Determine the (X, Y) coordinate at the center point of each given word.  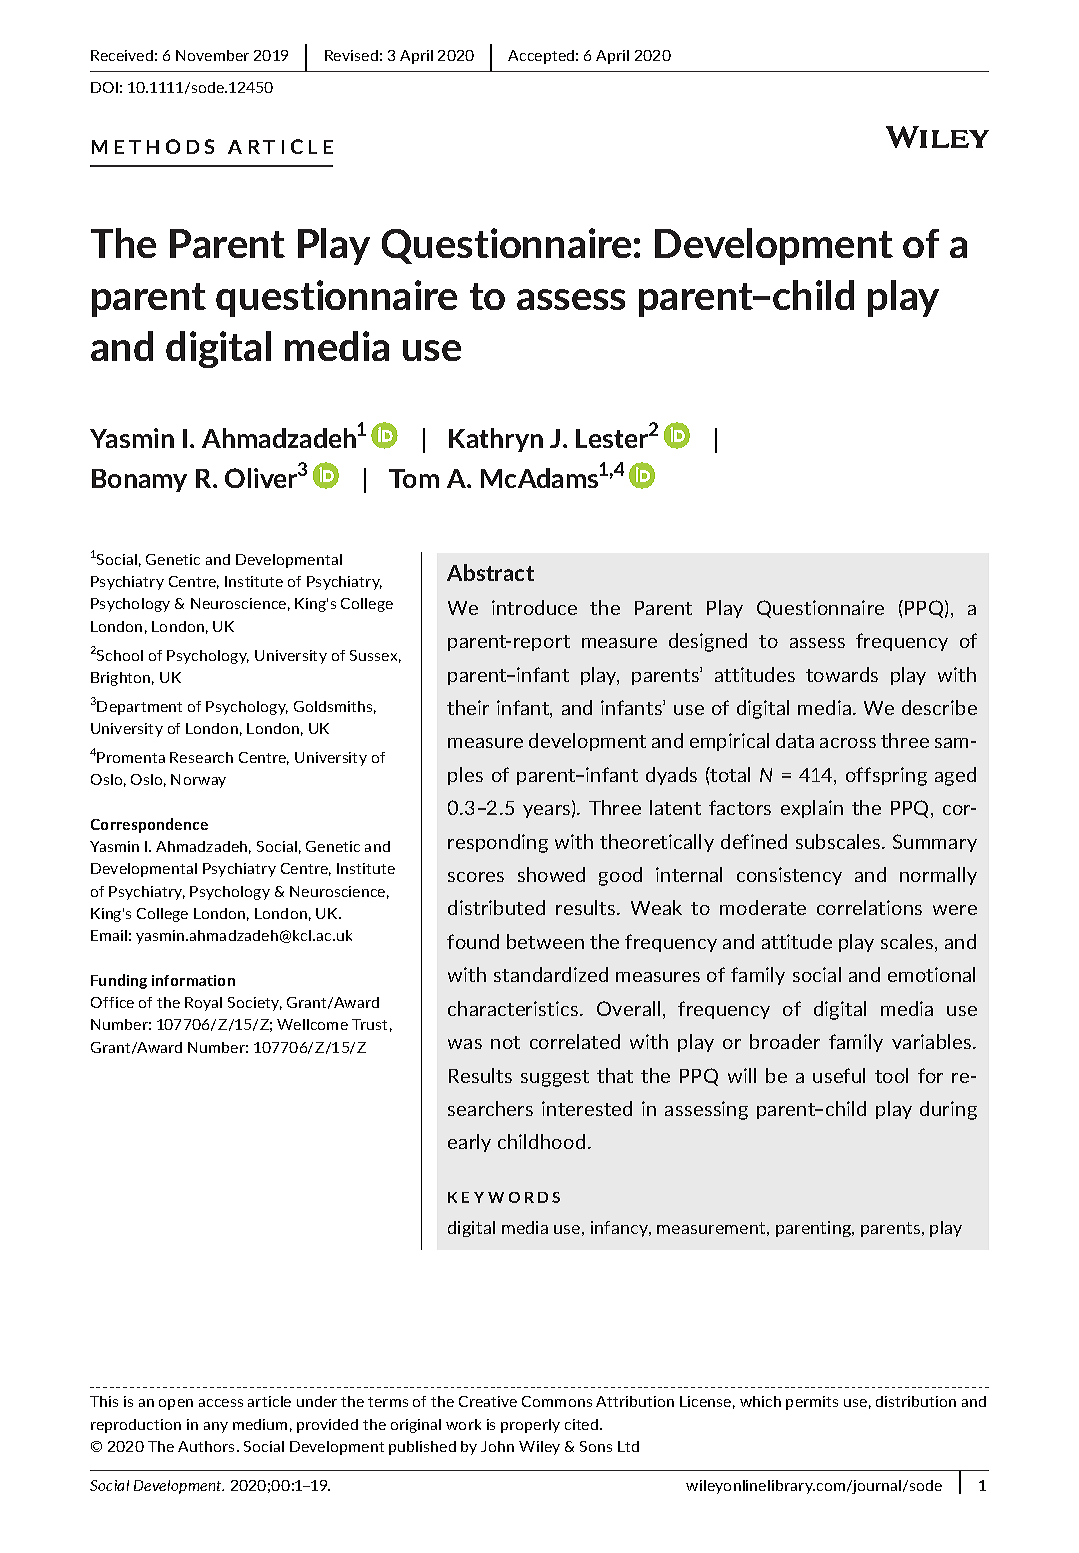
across (848, 743)
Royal (203, 1004)
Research (201, 757)
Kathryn (496, 440)
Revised (351, 55)
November (212, 55)
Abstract (490, 572)
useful (839, 1075)
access (221, 1403)
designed (708, 642)
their (468, 707)
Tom (414, 478)
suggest (555, 1078)
